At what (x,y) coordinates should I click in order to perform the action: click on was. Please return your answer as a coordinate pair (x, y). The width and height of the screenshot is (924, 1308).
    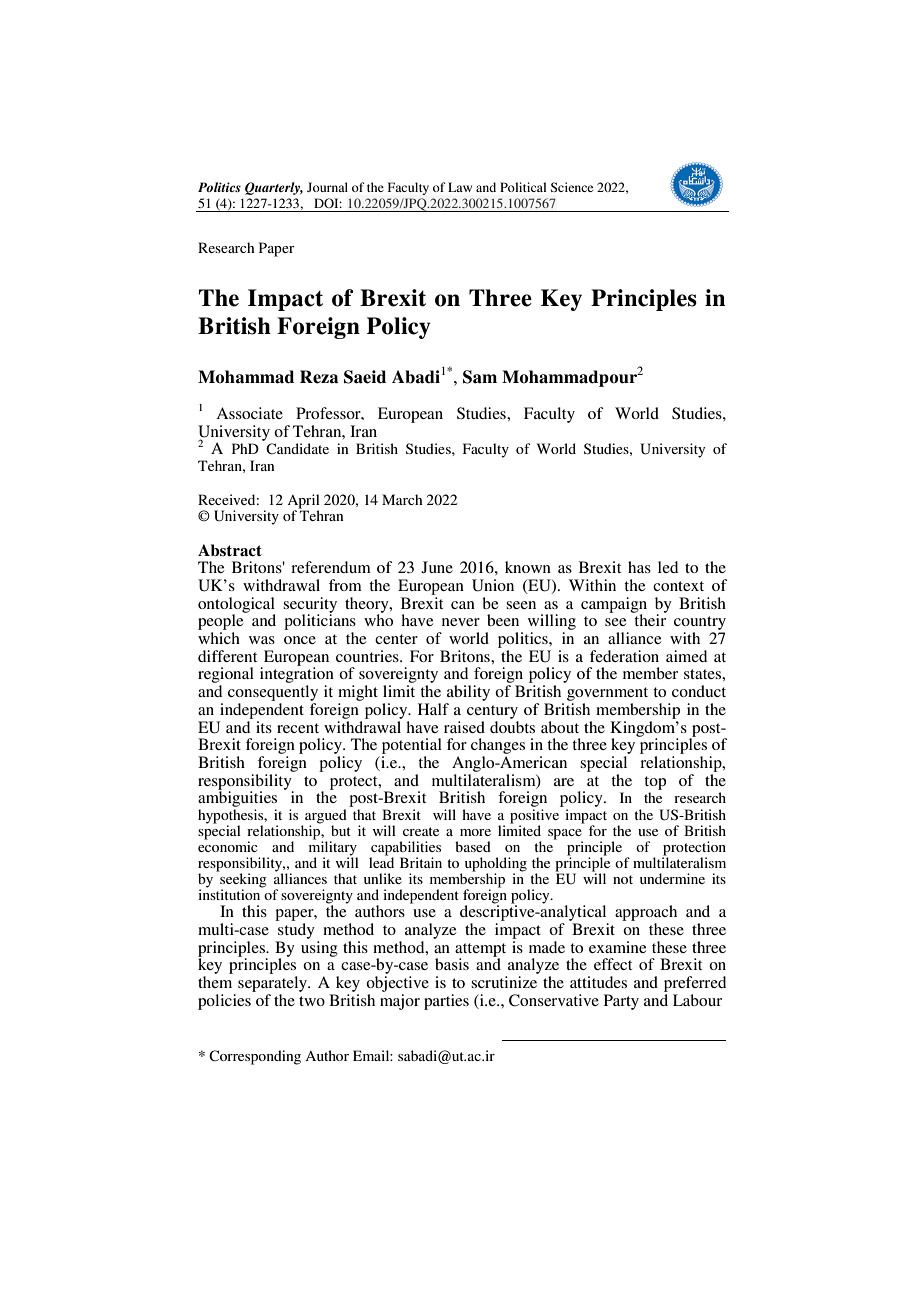
    Looking at the image, I should click on (262, 640).
